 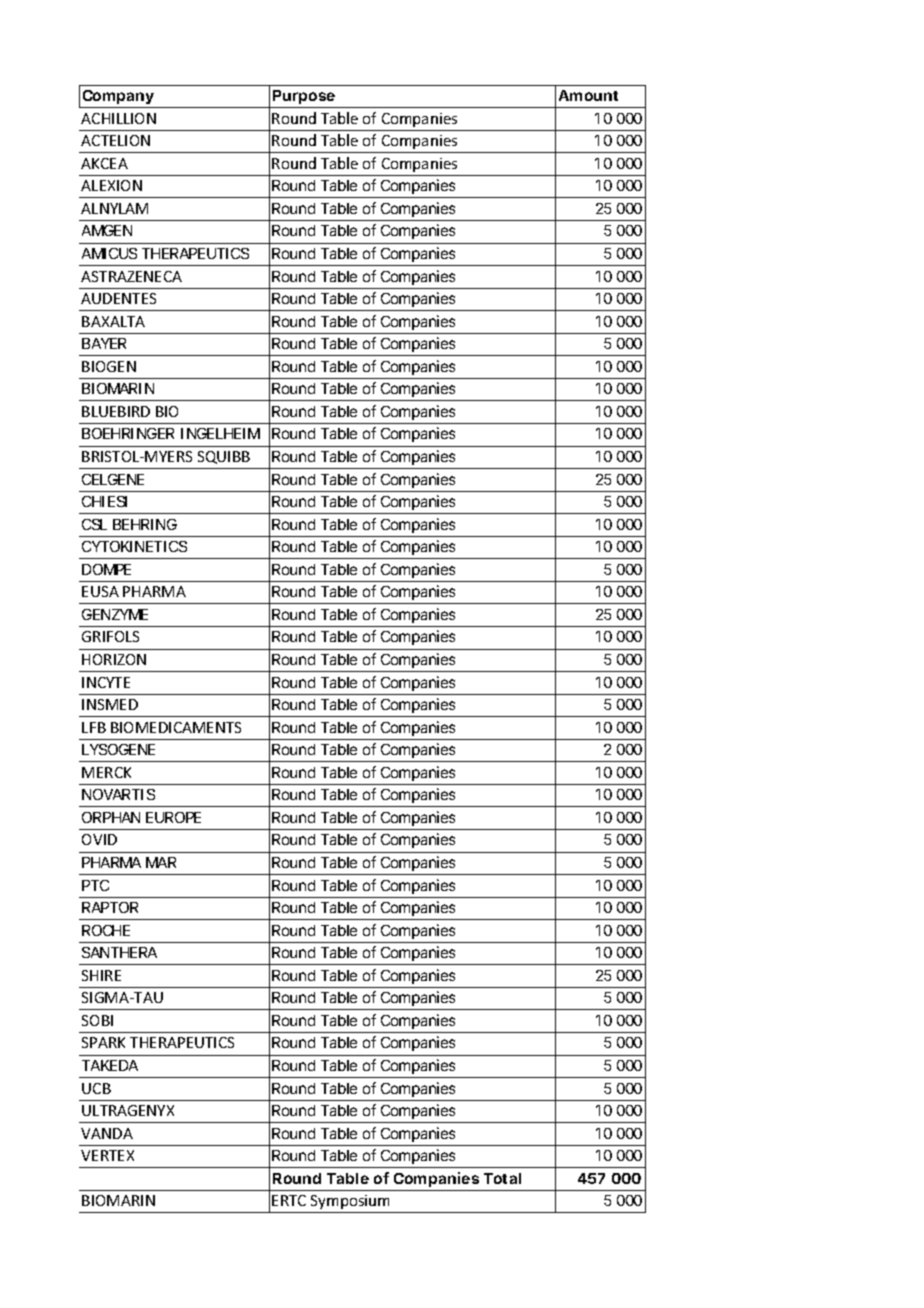 What do you see at coordinates (173, 817) in the document?
I see `EUROPE` at bounding box center [173, 817].
